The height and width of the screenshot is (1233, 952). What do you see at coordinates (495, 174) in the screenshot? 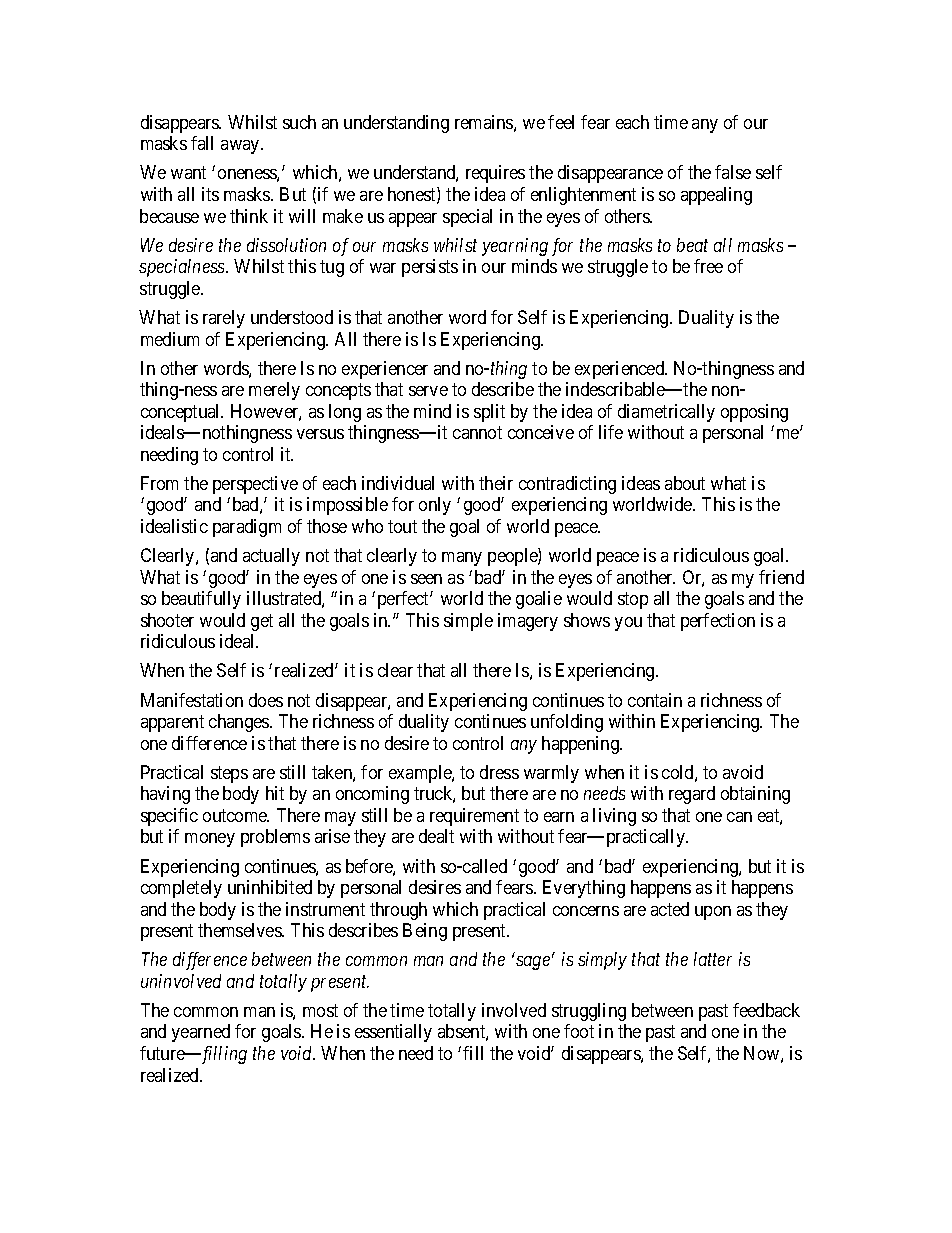
I see `requires` at bounding box center [495, 174].
